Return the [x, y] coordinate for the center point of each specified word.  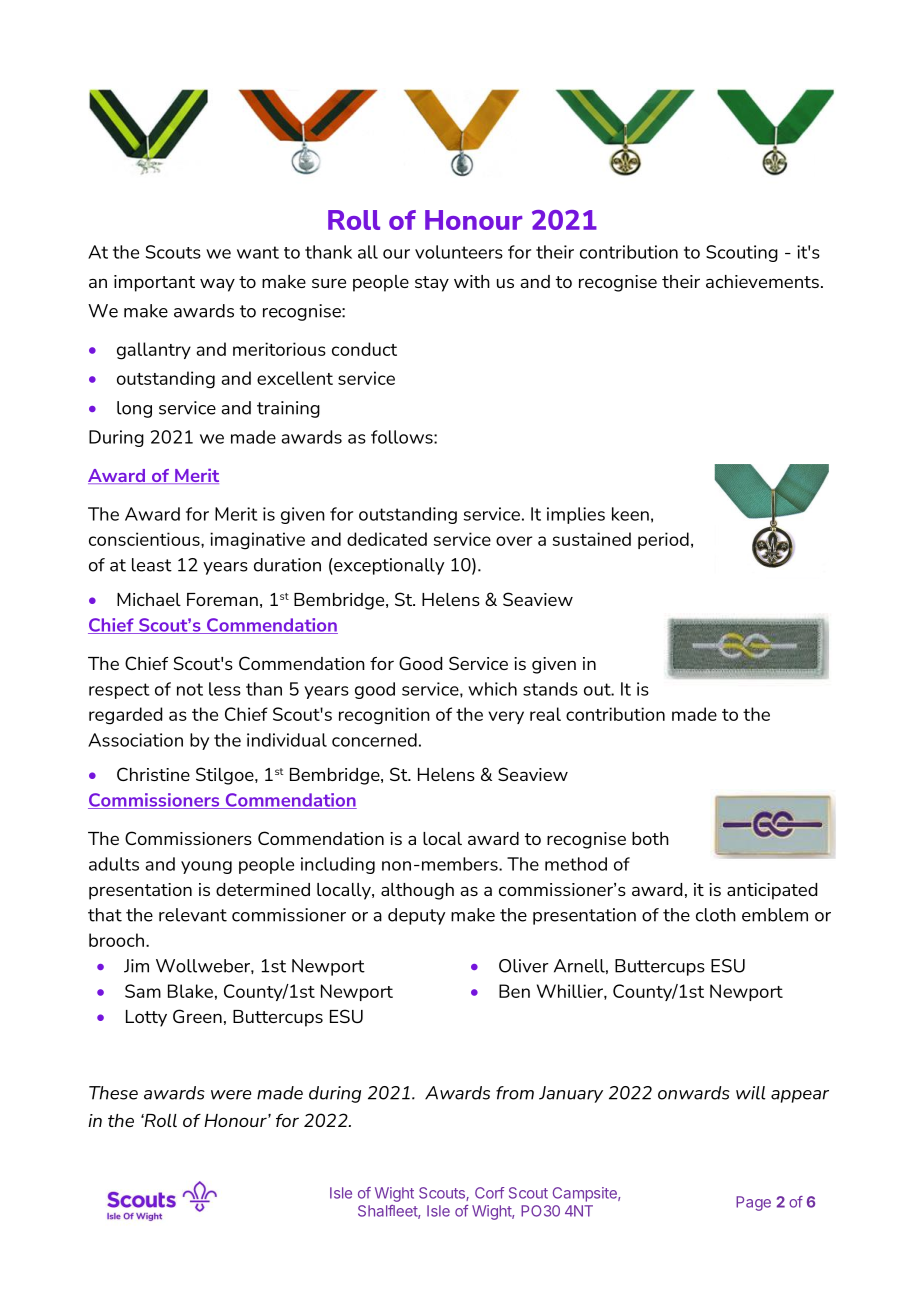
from [515, 1093]
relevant [193, 915]
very [506, 717]
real [545, 714]
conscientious [145, 539]
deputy [417, 916]
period [663, 540]
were [231, 1095]
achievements [762, 281]
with [472, 281]
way [217, 285]
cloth [716, 915]
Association [135, 740]
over [514, 541]
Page [753, 1203]
